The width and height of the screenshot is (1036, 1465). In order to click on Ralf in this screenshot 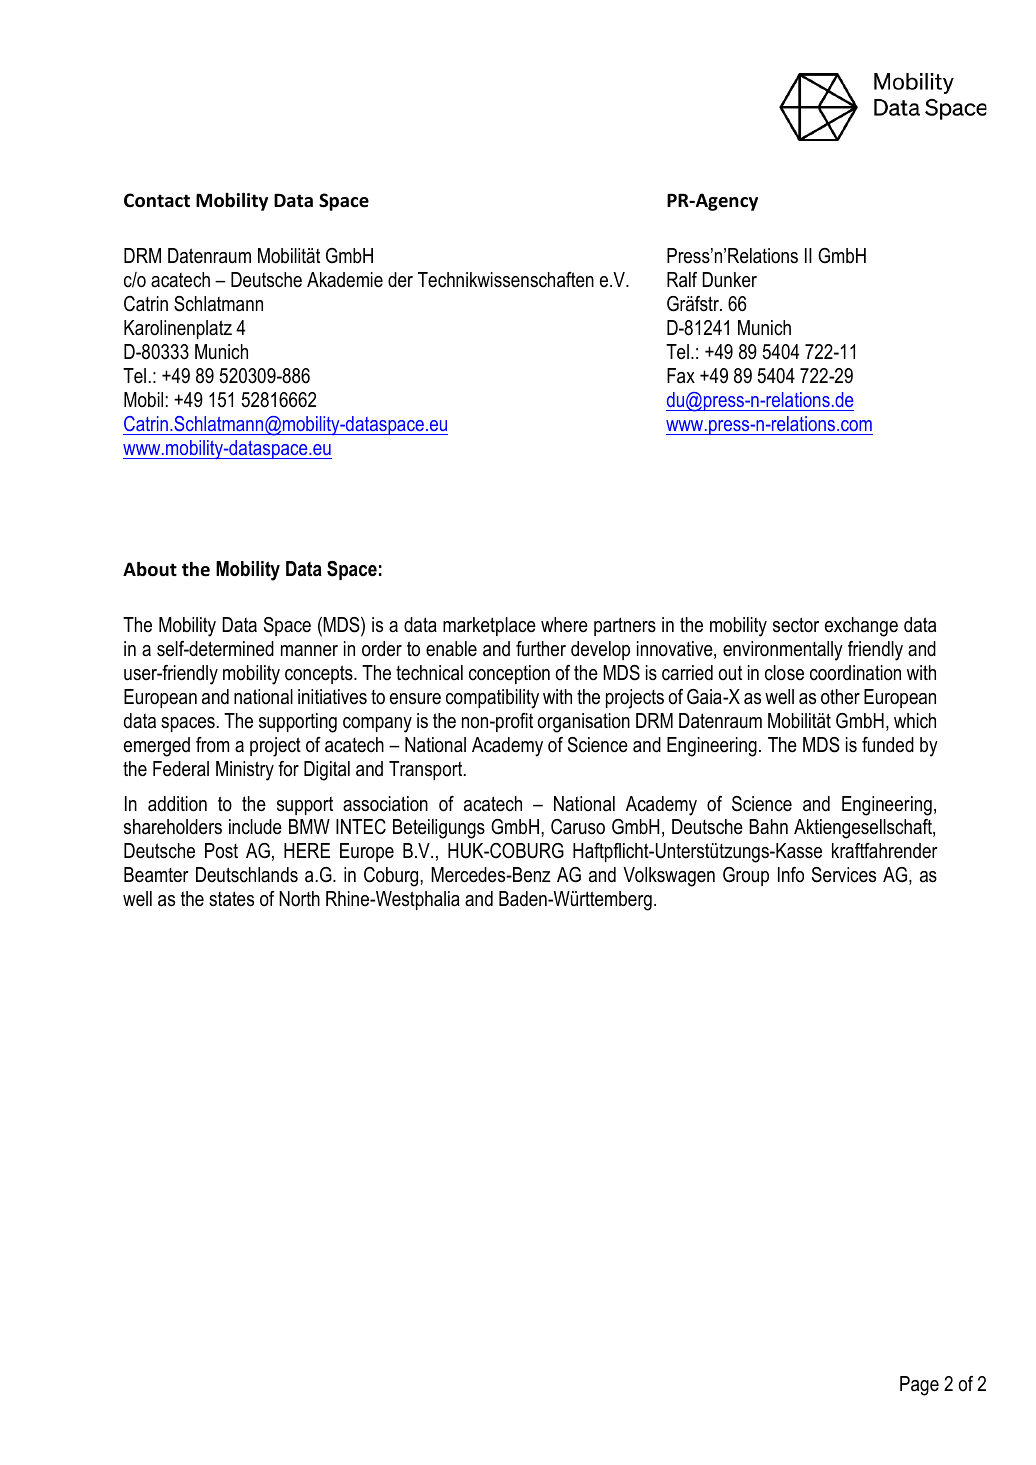, I will do `click(682, 280)`.
